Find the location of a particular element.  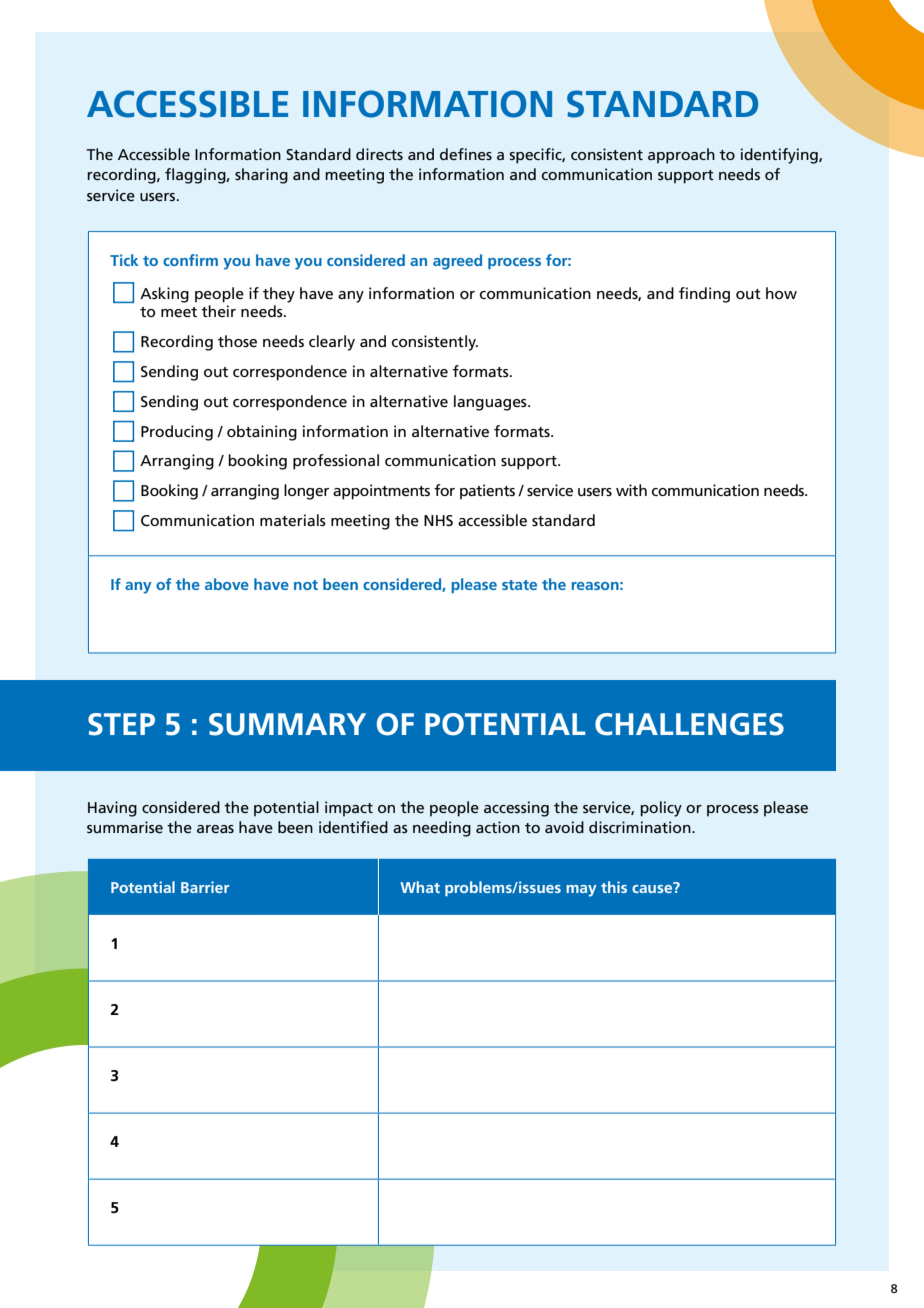

those is located at coordinates (237, 341).
